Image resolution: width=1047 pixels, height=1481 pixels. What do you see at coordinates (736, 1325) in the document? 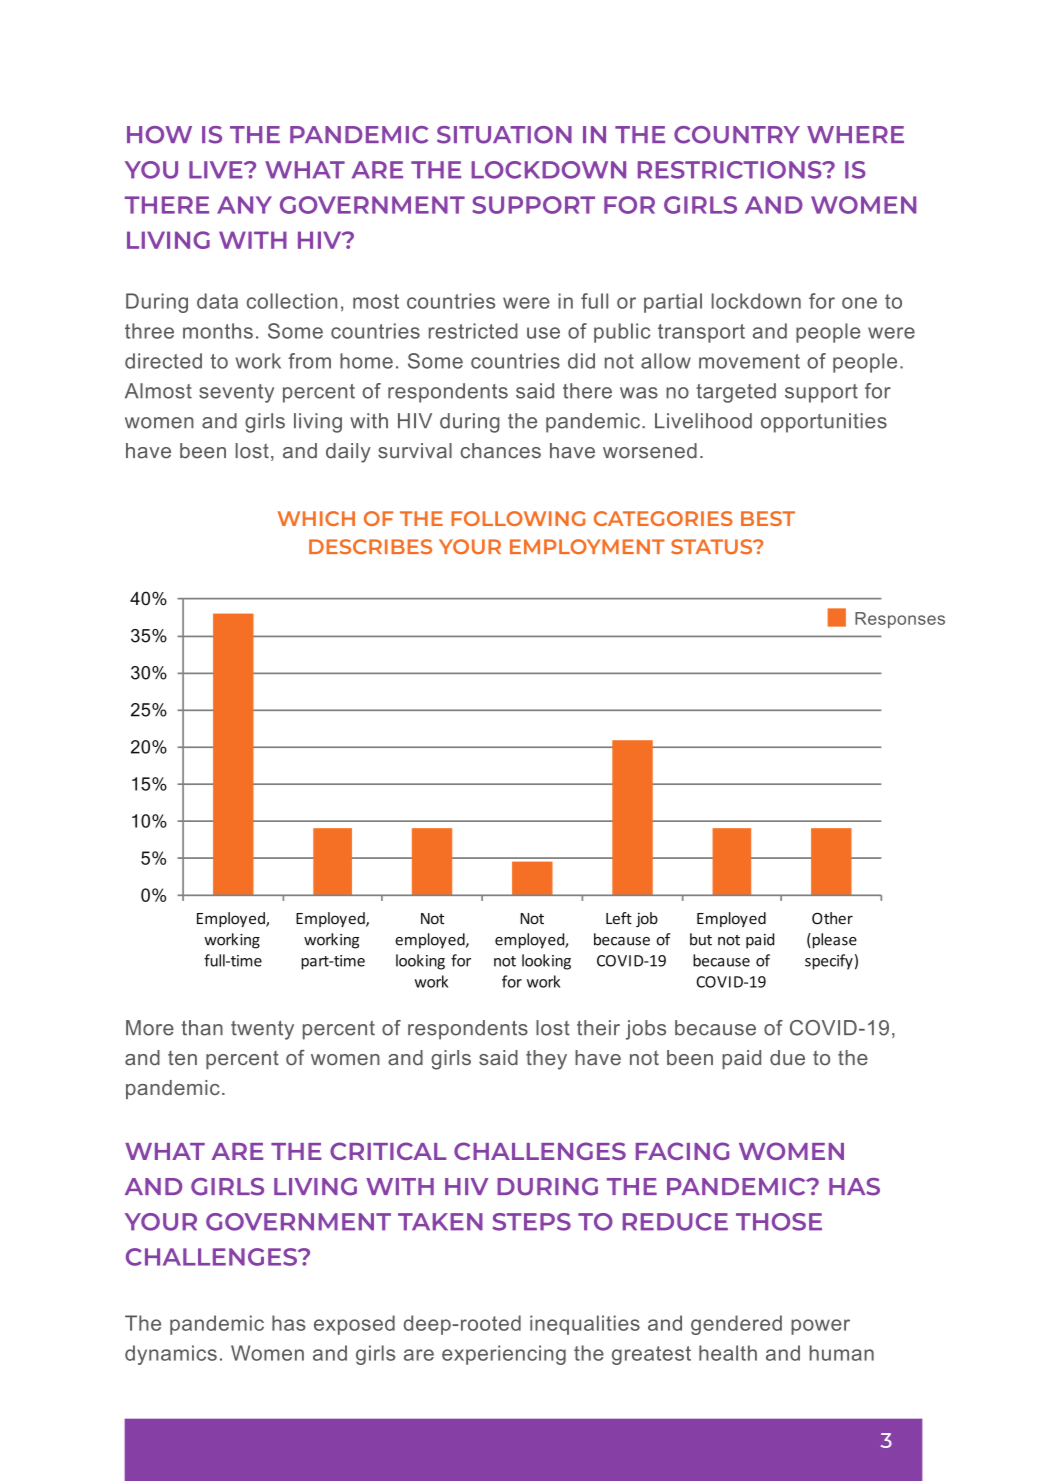
I see `gendered` at bounding box center [736, 1325].
